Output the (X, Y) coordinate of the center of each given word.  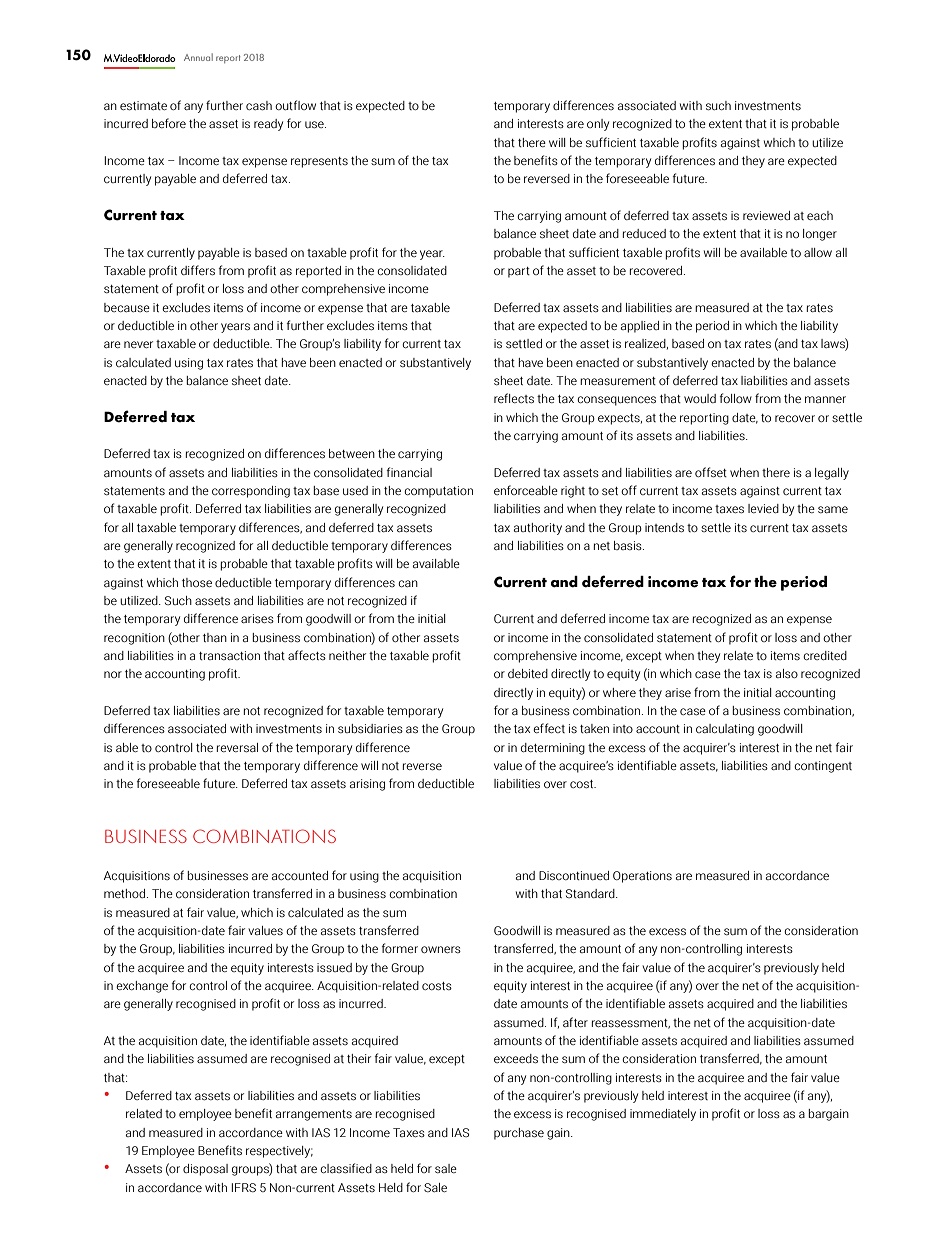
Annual (198, 57)
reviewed (766, 215)
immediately (663, 1115)
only (598, 125)
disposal (205, 1170)
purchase (519, 1134)
